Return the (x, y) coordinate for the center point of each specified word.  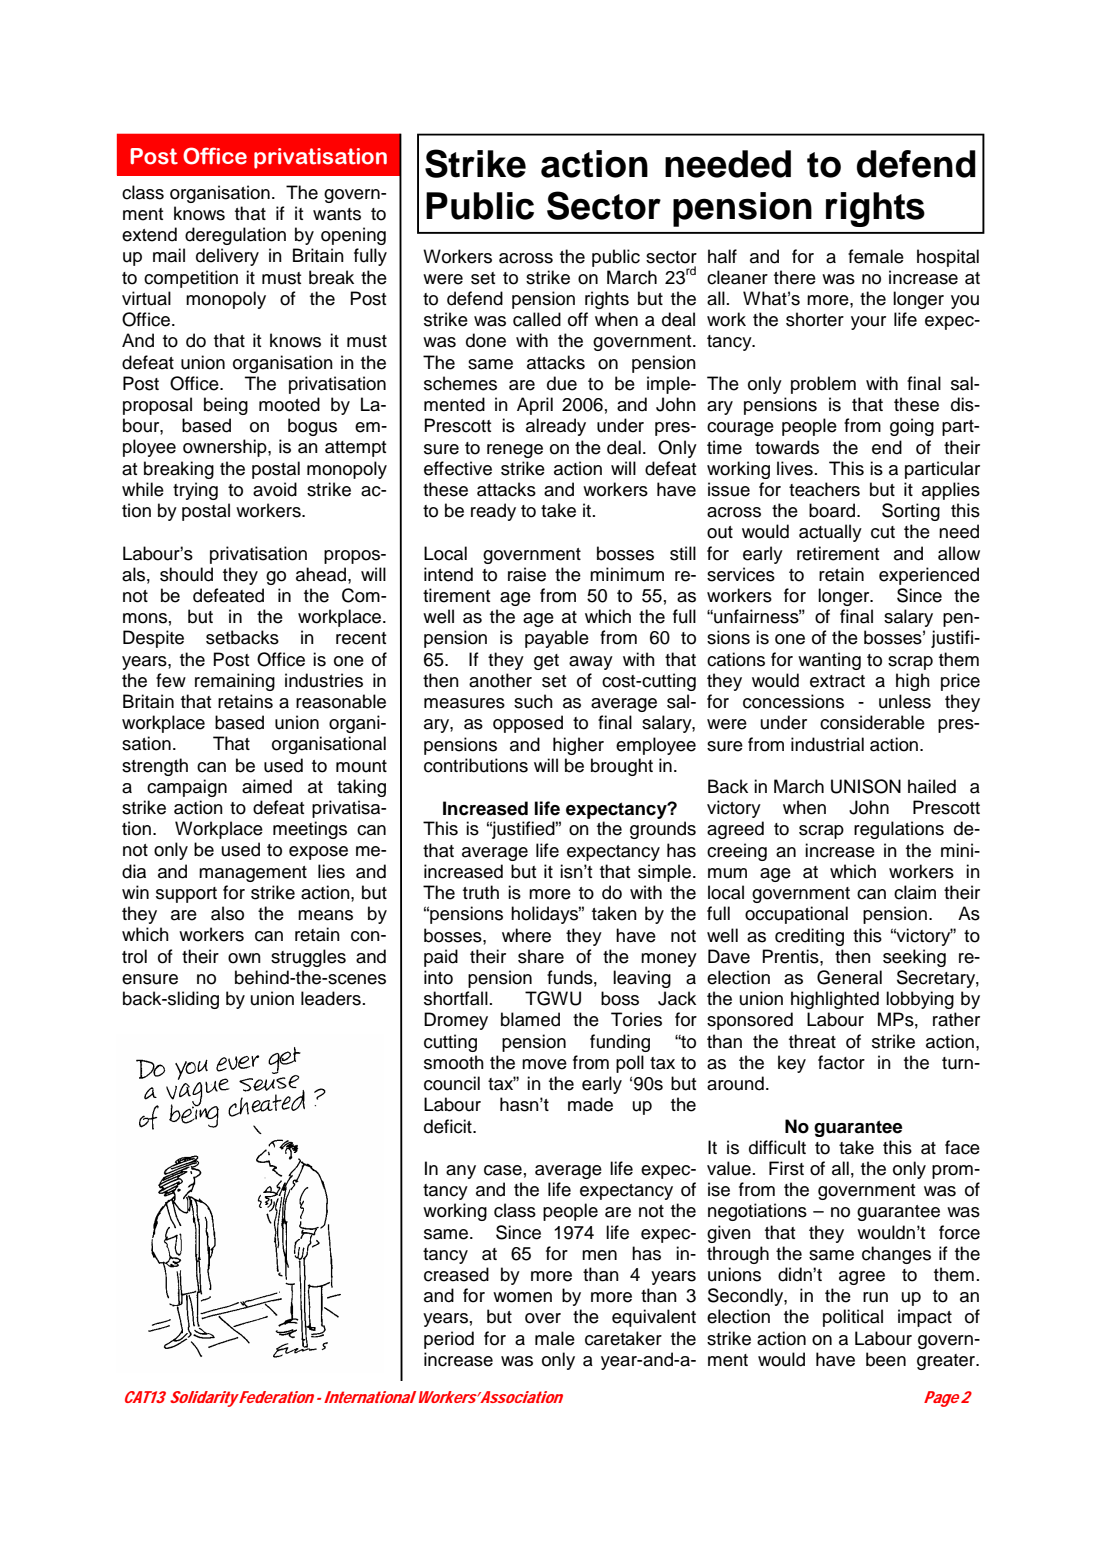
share (541, 956)
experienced (929, 576)
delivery (227, 257)
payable (557, 639)
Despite (153, 639)
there (795, 277)
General (849, 977)
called (537, 319)
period (449, 1340)
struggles (308, 958)
